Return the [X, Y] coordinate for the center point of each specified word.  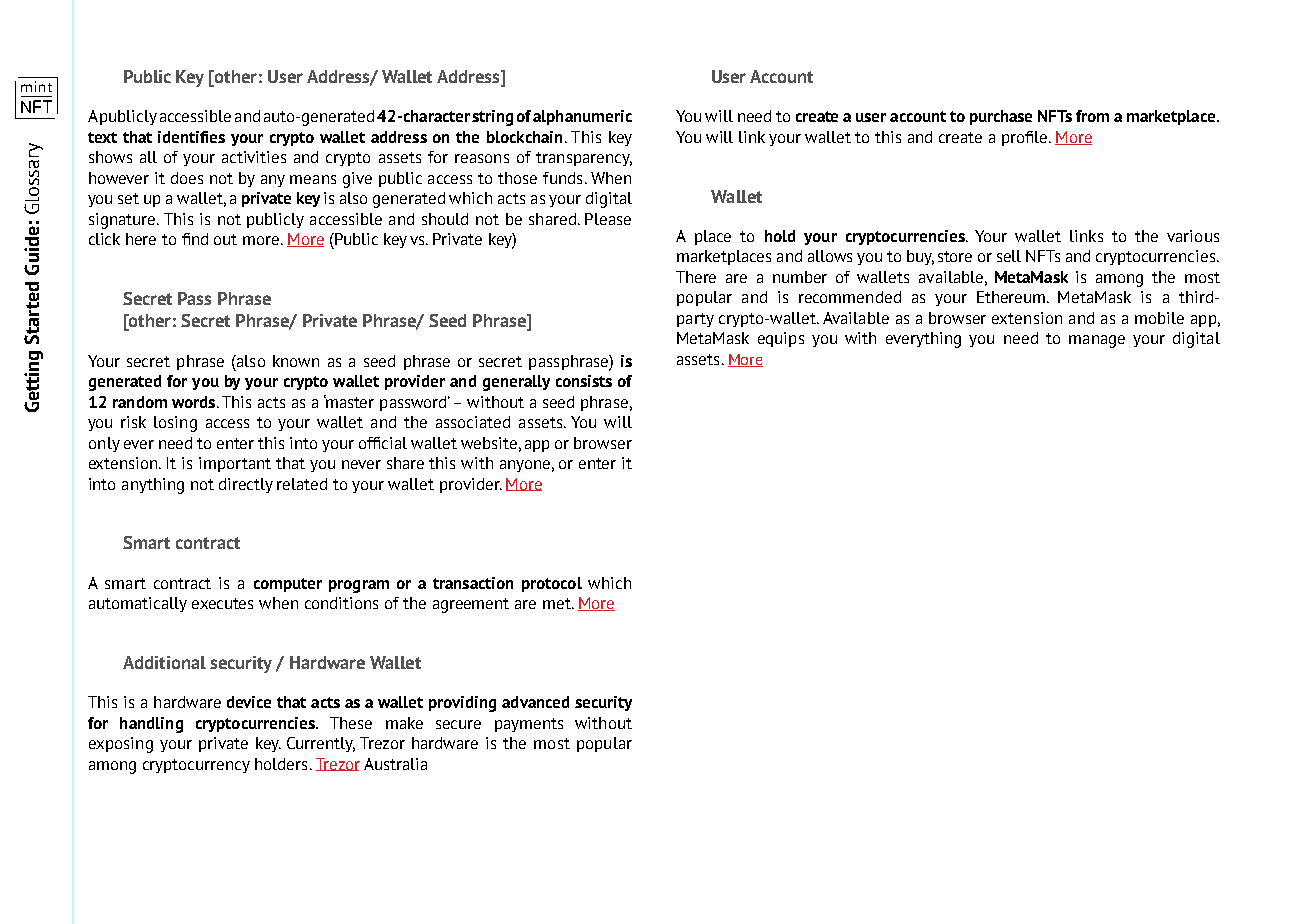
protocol [552, 584]
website [489, 443]
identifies [191, 137]
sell [1009, 256]
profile [1026, 138]
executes [222, 603]
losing [175, 424]
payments [529, 725]
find [195, 239]
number [800, 277]
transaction [473, 583]
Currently [321, 744]
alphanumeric [582, 117]
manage [1097, 341]
